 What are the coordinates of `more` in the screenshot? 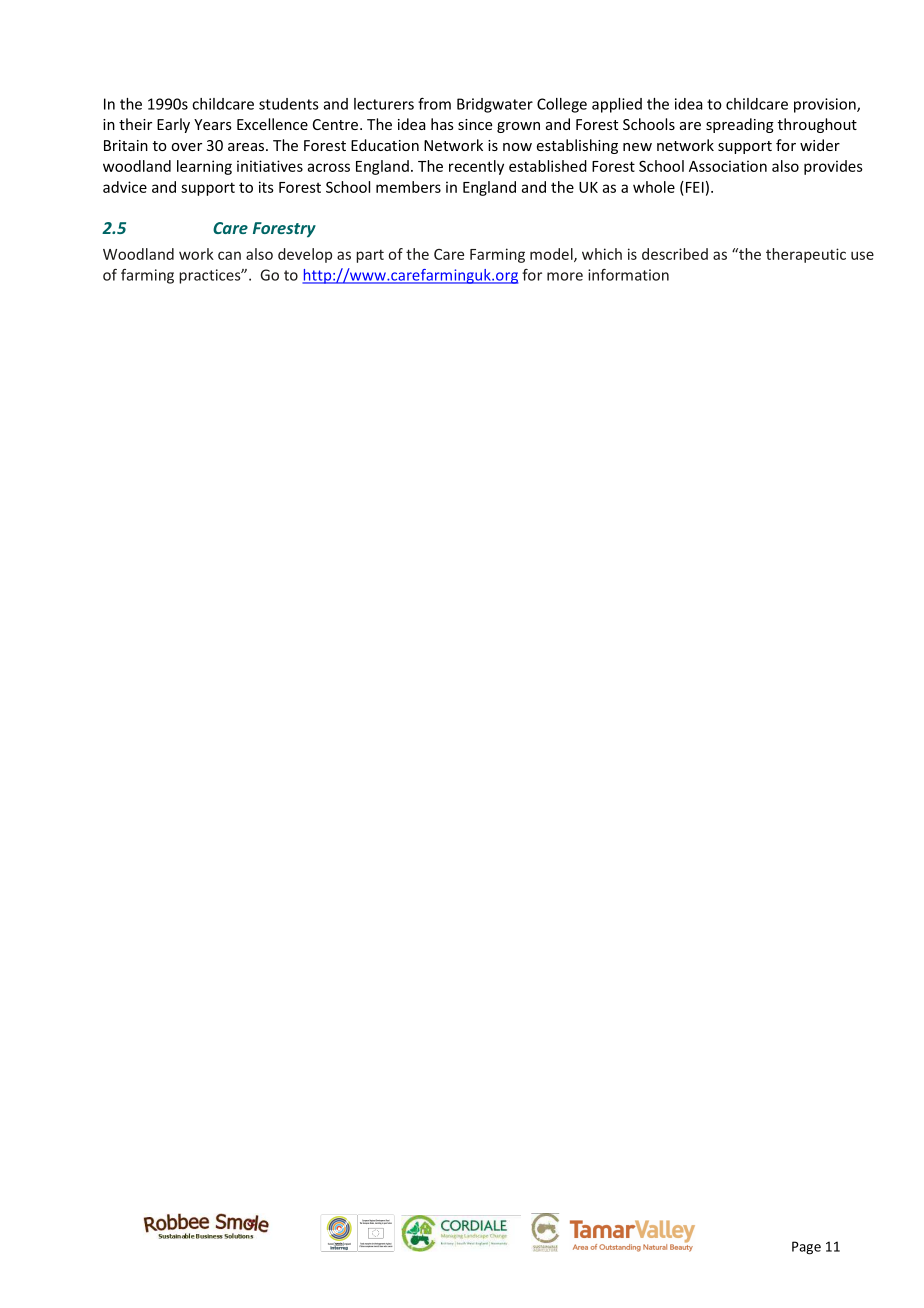 It's located at (565, 276).
